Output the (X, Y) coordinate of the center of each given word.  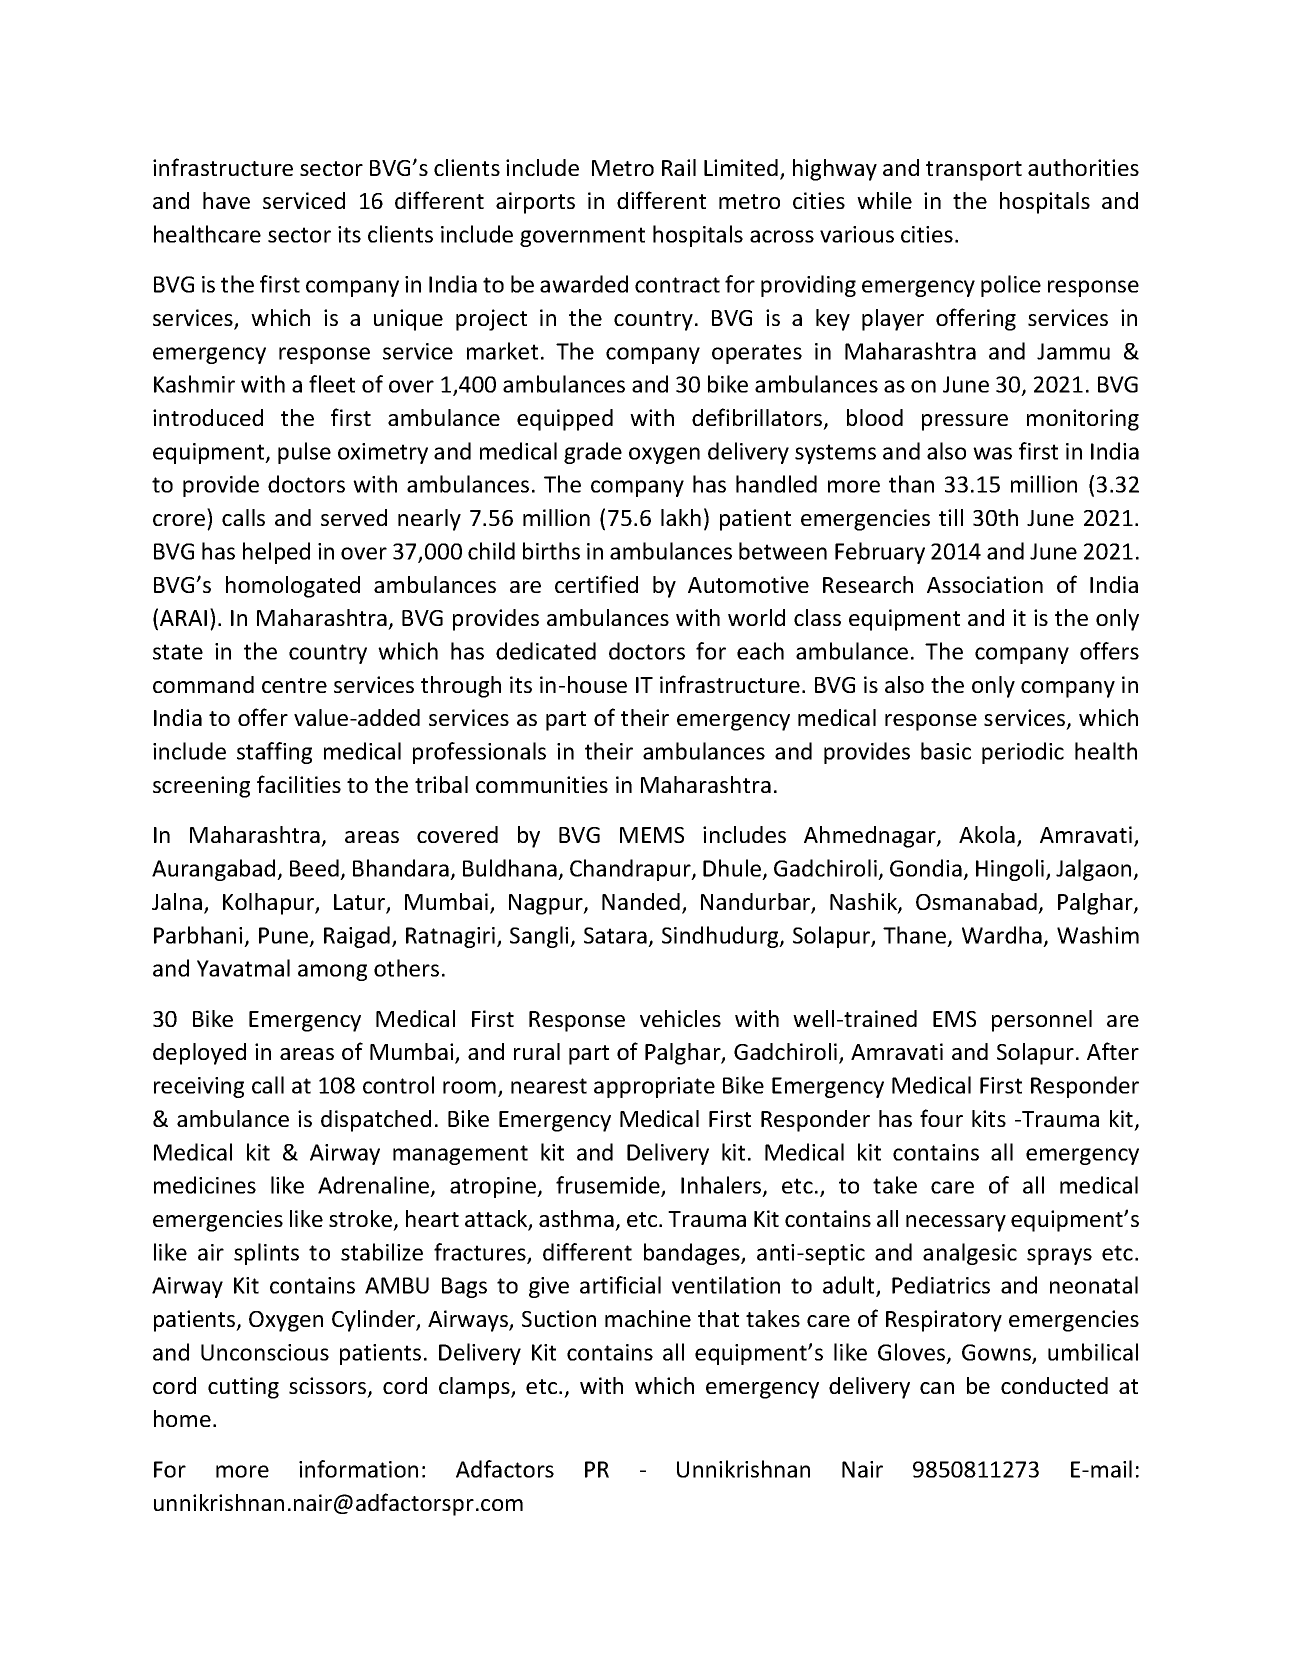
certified (596, 584)
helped (276, 553)
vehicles (680, 1018)
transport (974, 171)
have (226, 200)
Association (985, 584)
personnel (1042, 1021)
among (332, 972)
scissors (329, 1387)
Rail (679, 167)
